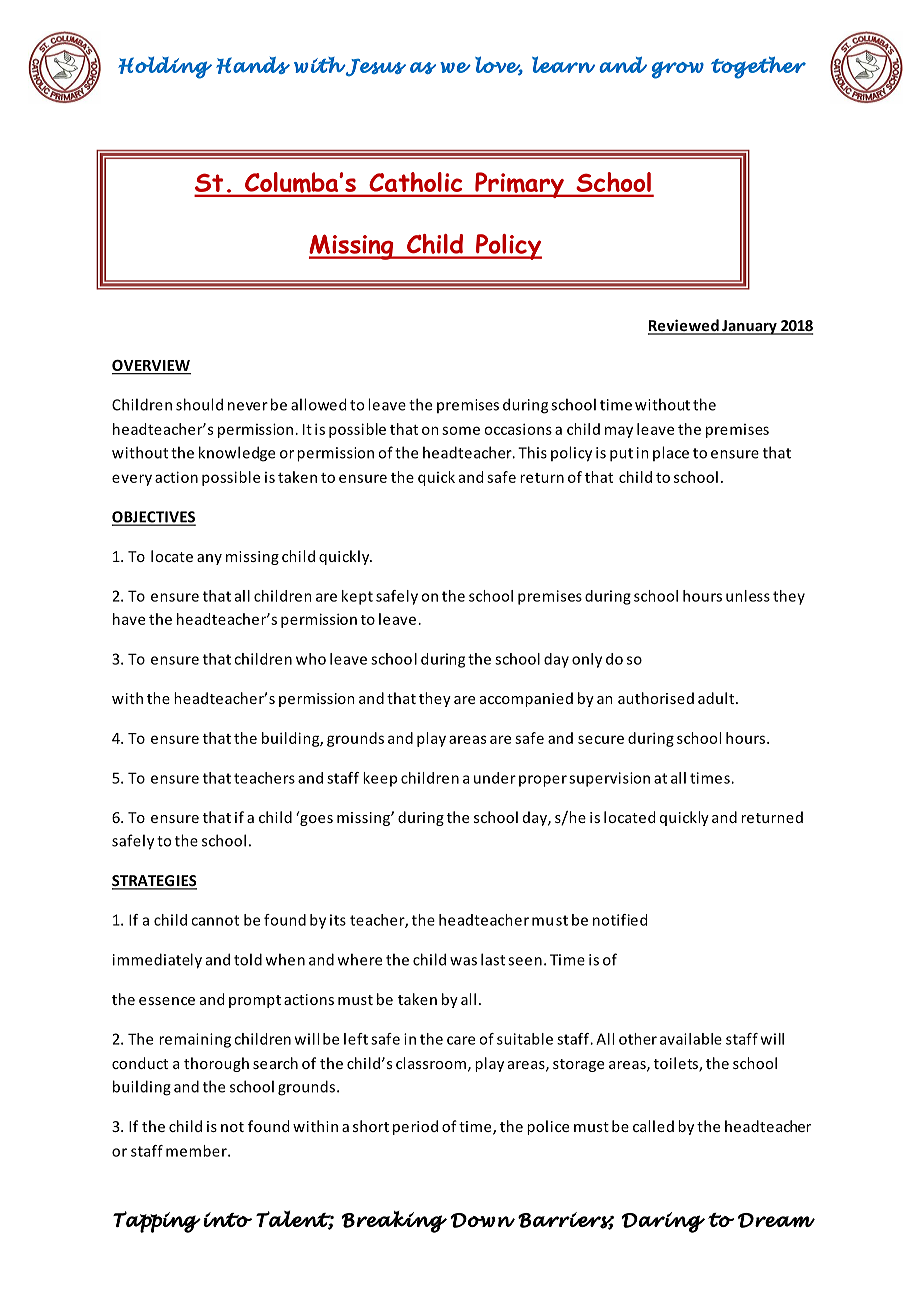 This page has width=924, height=1308. I want to click on should, so click(199, 404).
